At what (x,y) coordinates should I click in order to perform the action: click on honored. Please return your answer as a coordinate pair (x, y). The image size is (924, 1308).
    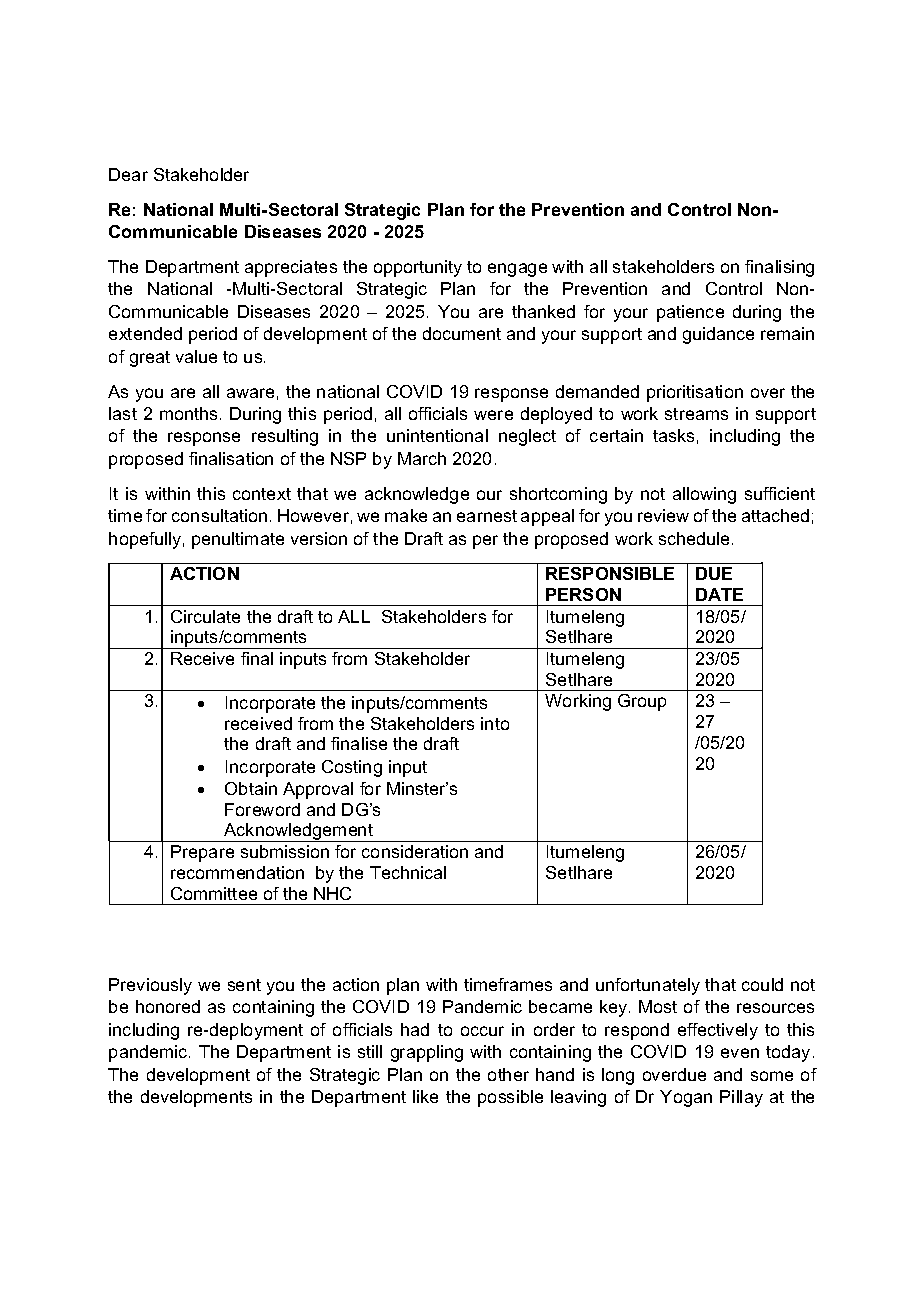
    Looking at the image, I should click on (168, 1006).
